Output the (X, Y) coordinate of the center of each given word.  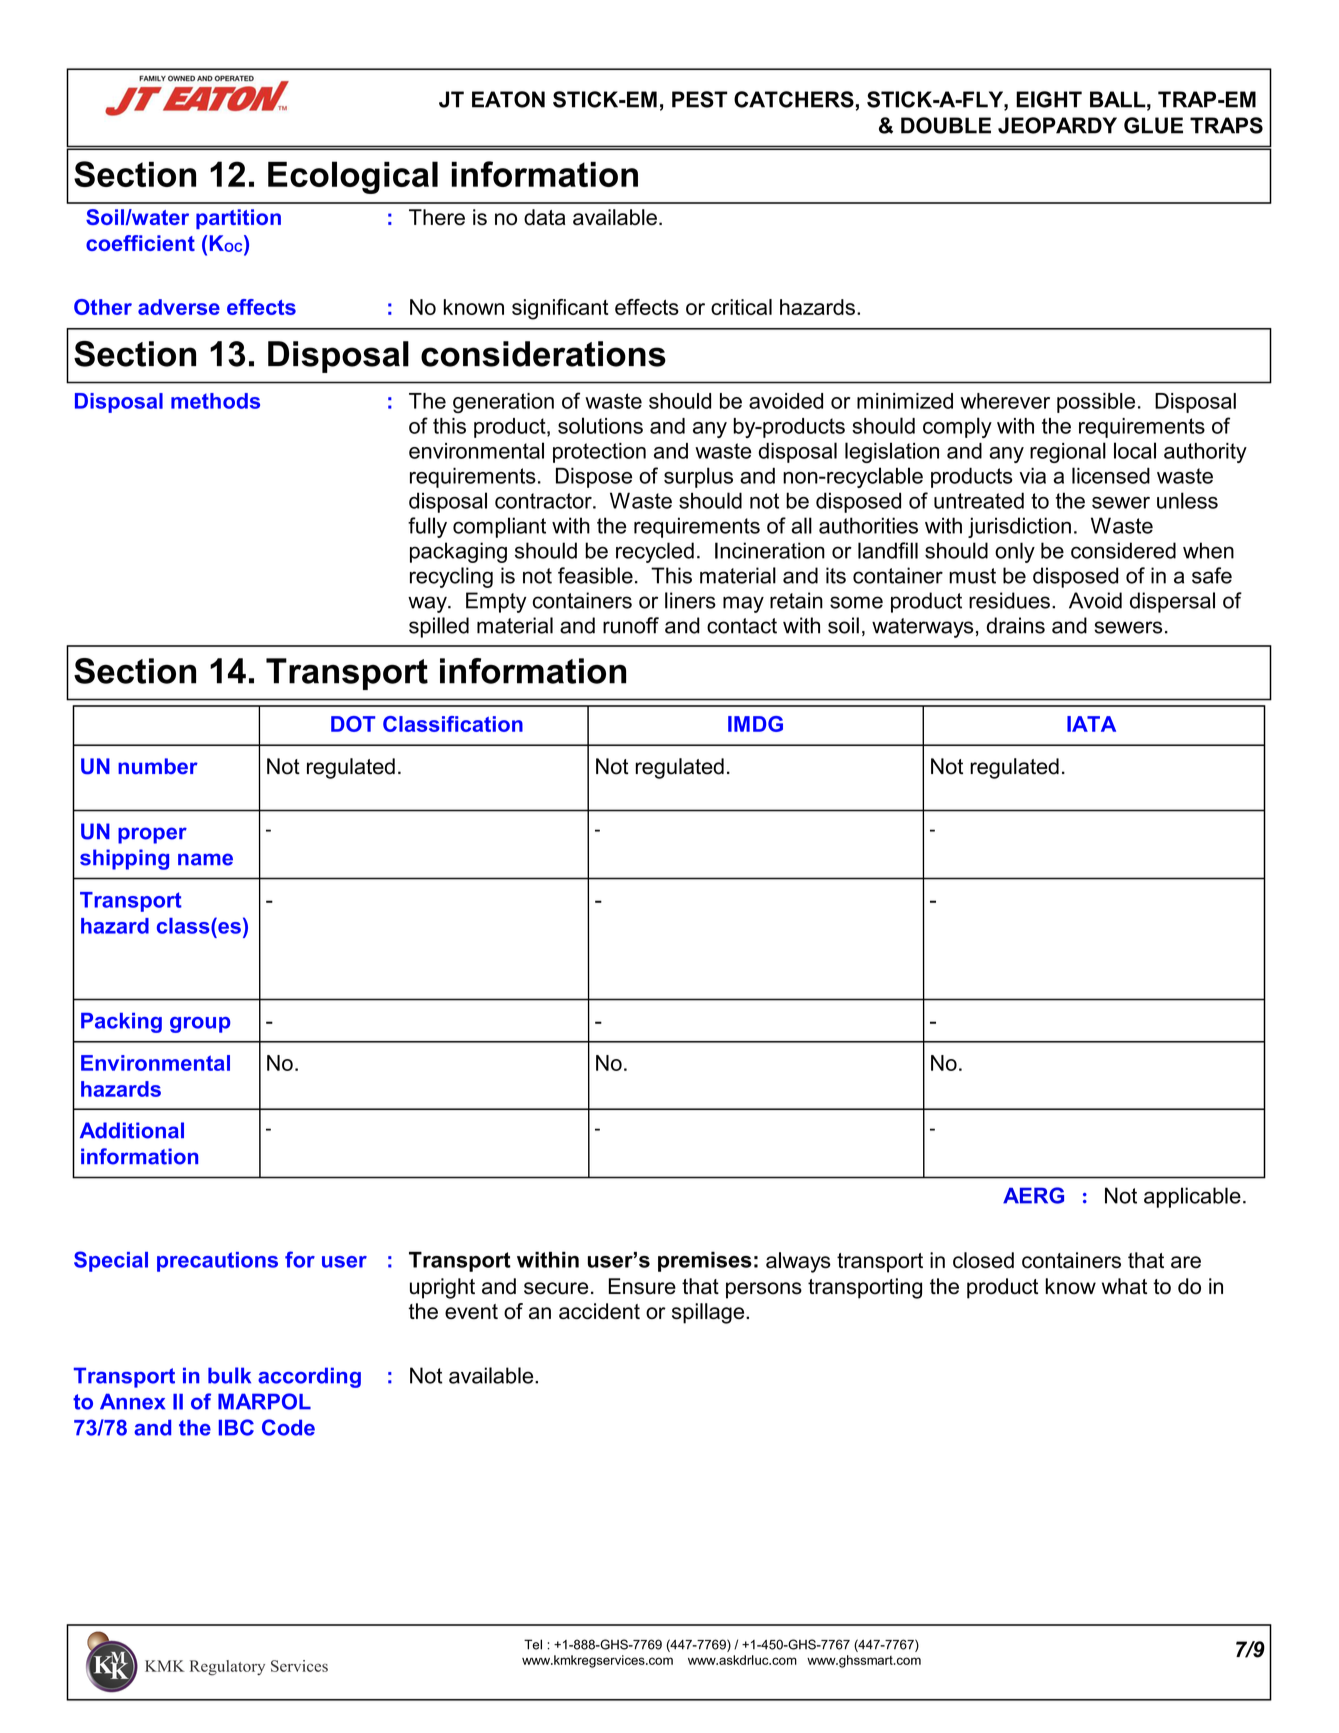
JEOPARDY (1057, 125)
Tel (533, 1644)
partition (238, 219)
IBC (236, 1427)
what (1124, 1286)
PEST (699, 99)
